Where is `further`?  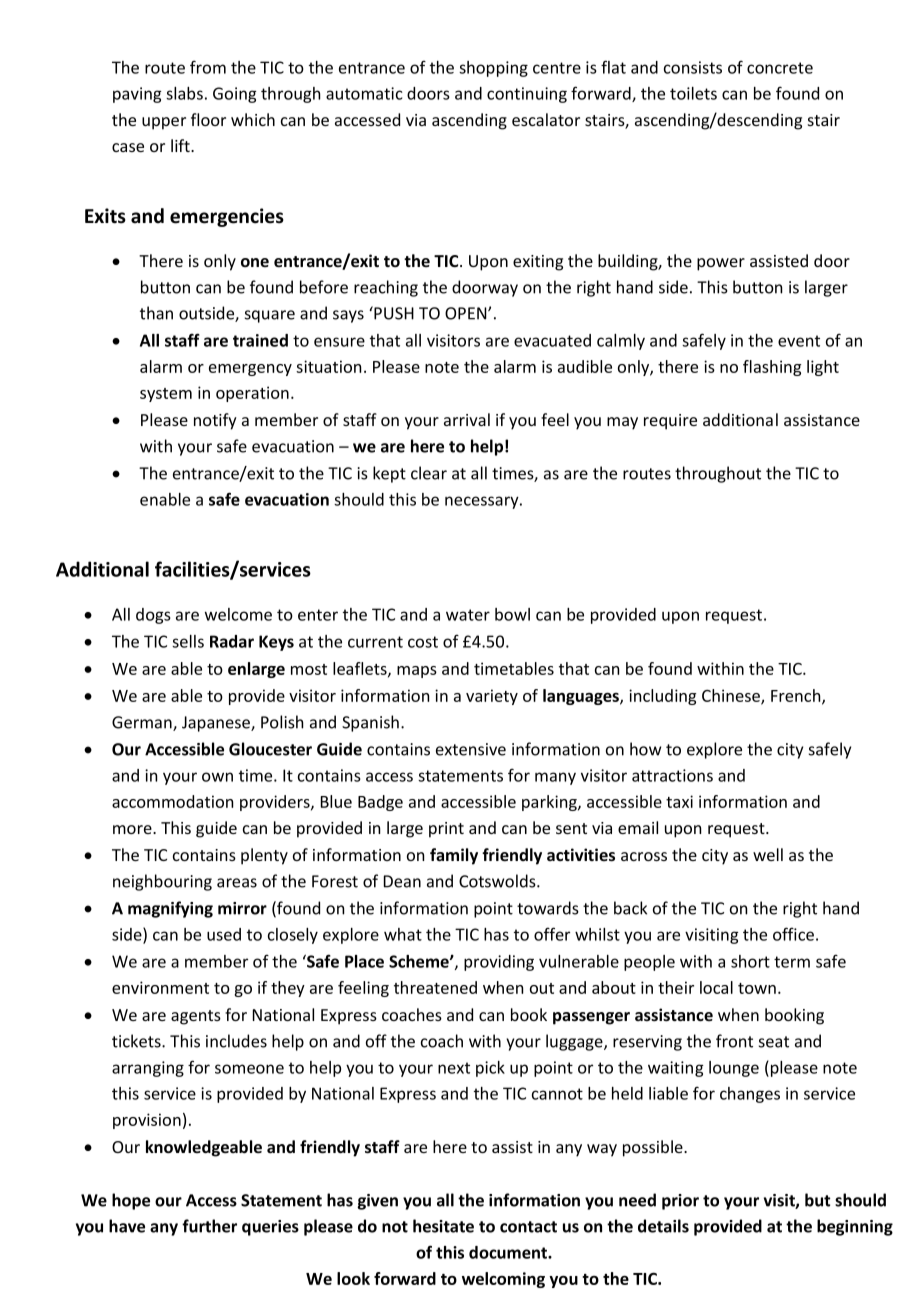
further is located at coordinates (209, 1226).
